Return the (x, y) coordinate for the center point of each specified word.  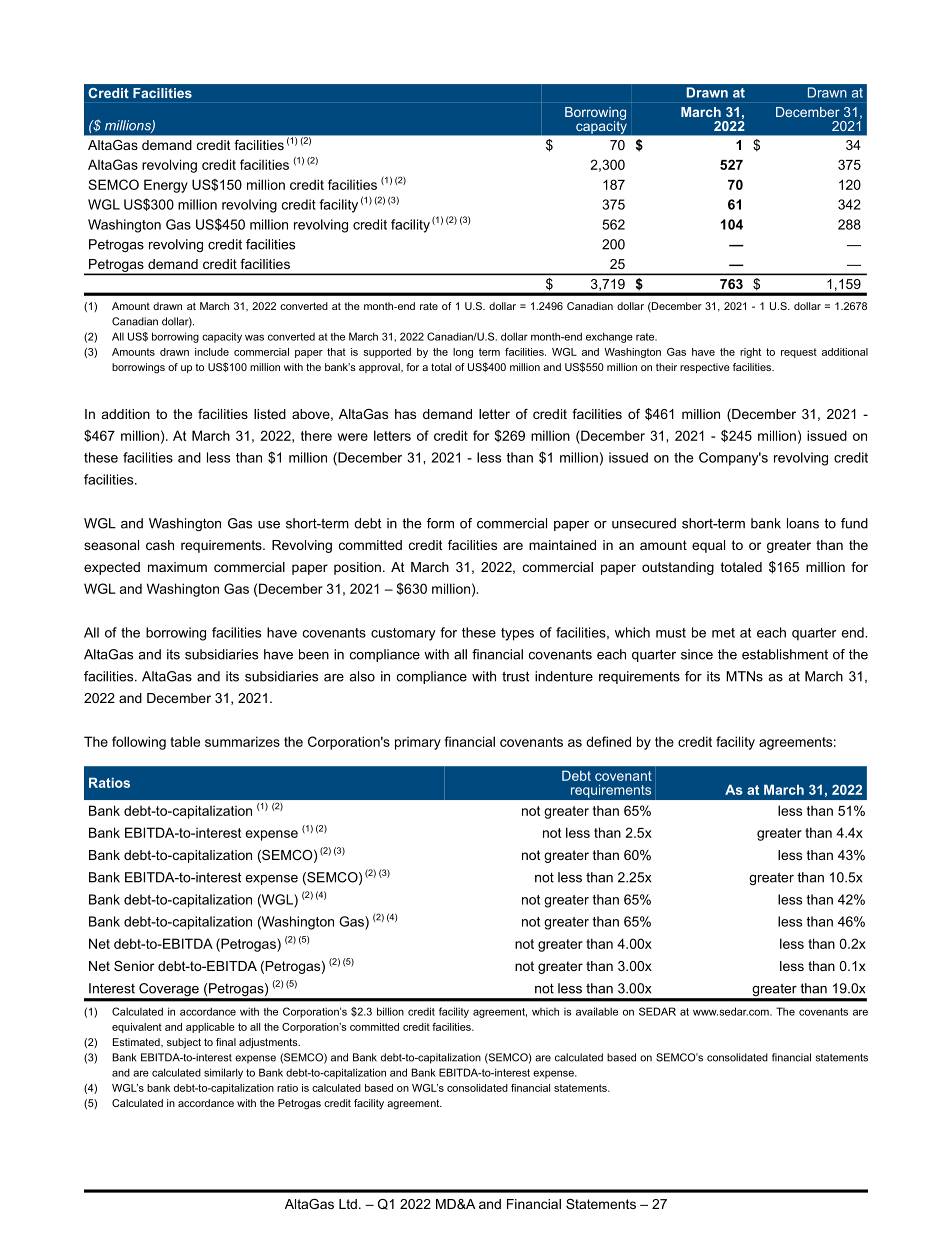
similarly (223, 1073)
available (597, 1011)
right (750, 353)
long (463, 353)
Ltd (348, 1204)
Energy (166, 186)
